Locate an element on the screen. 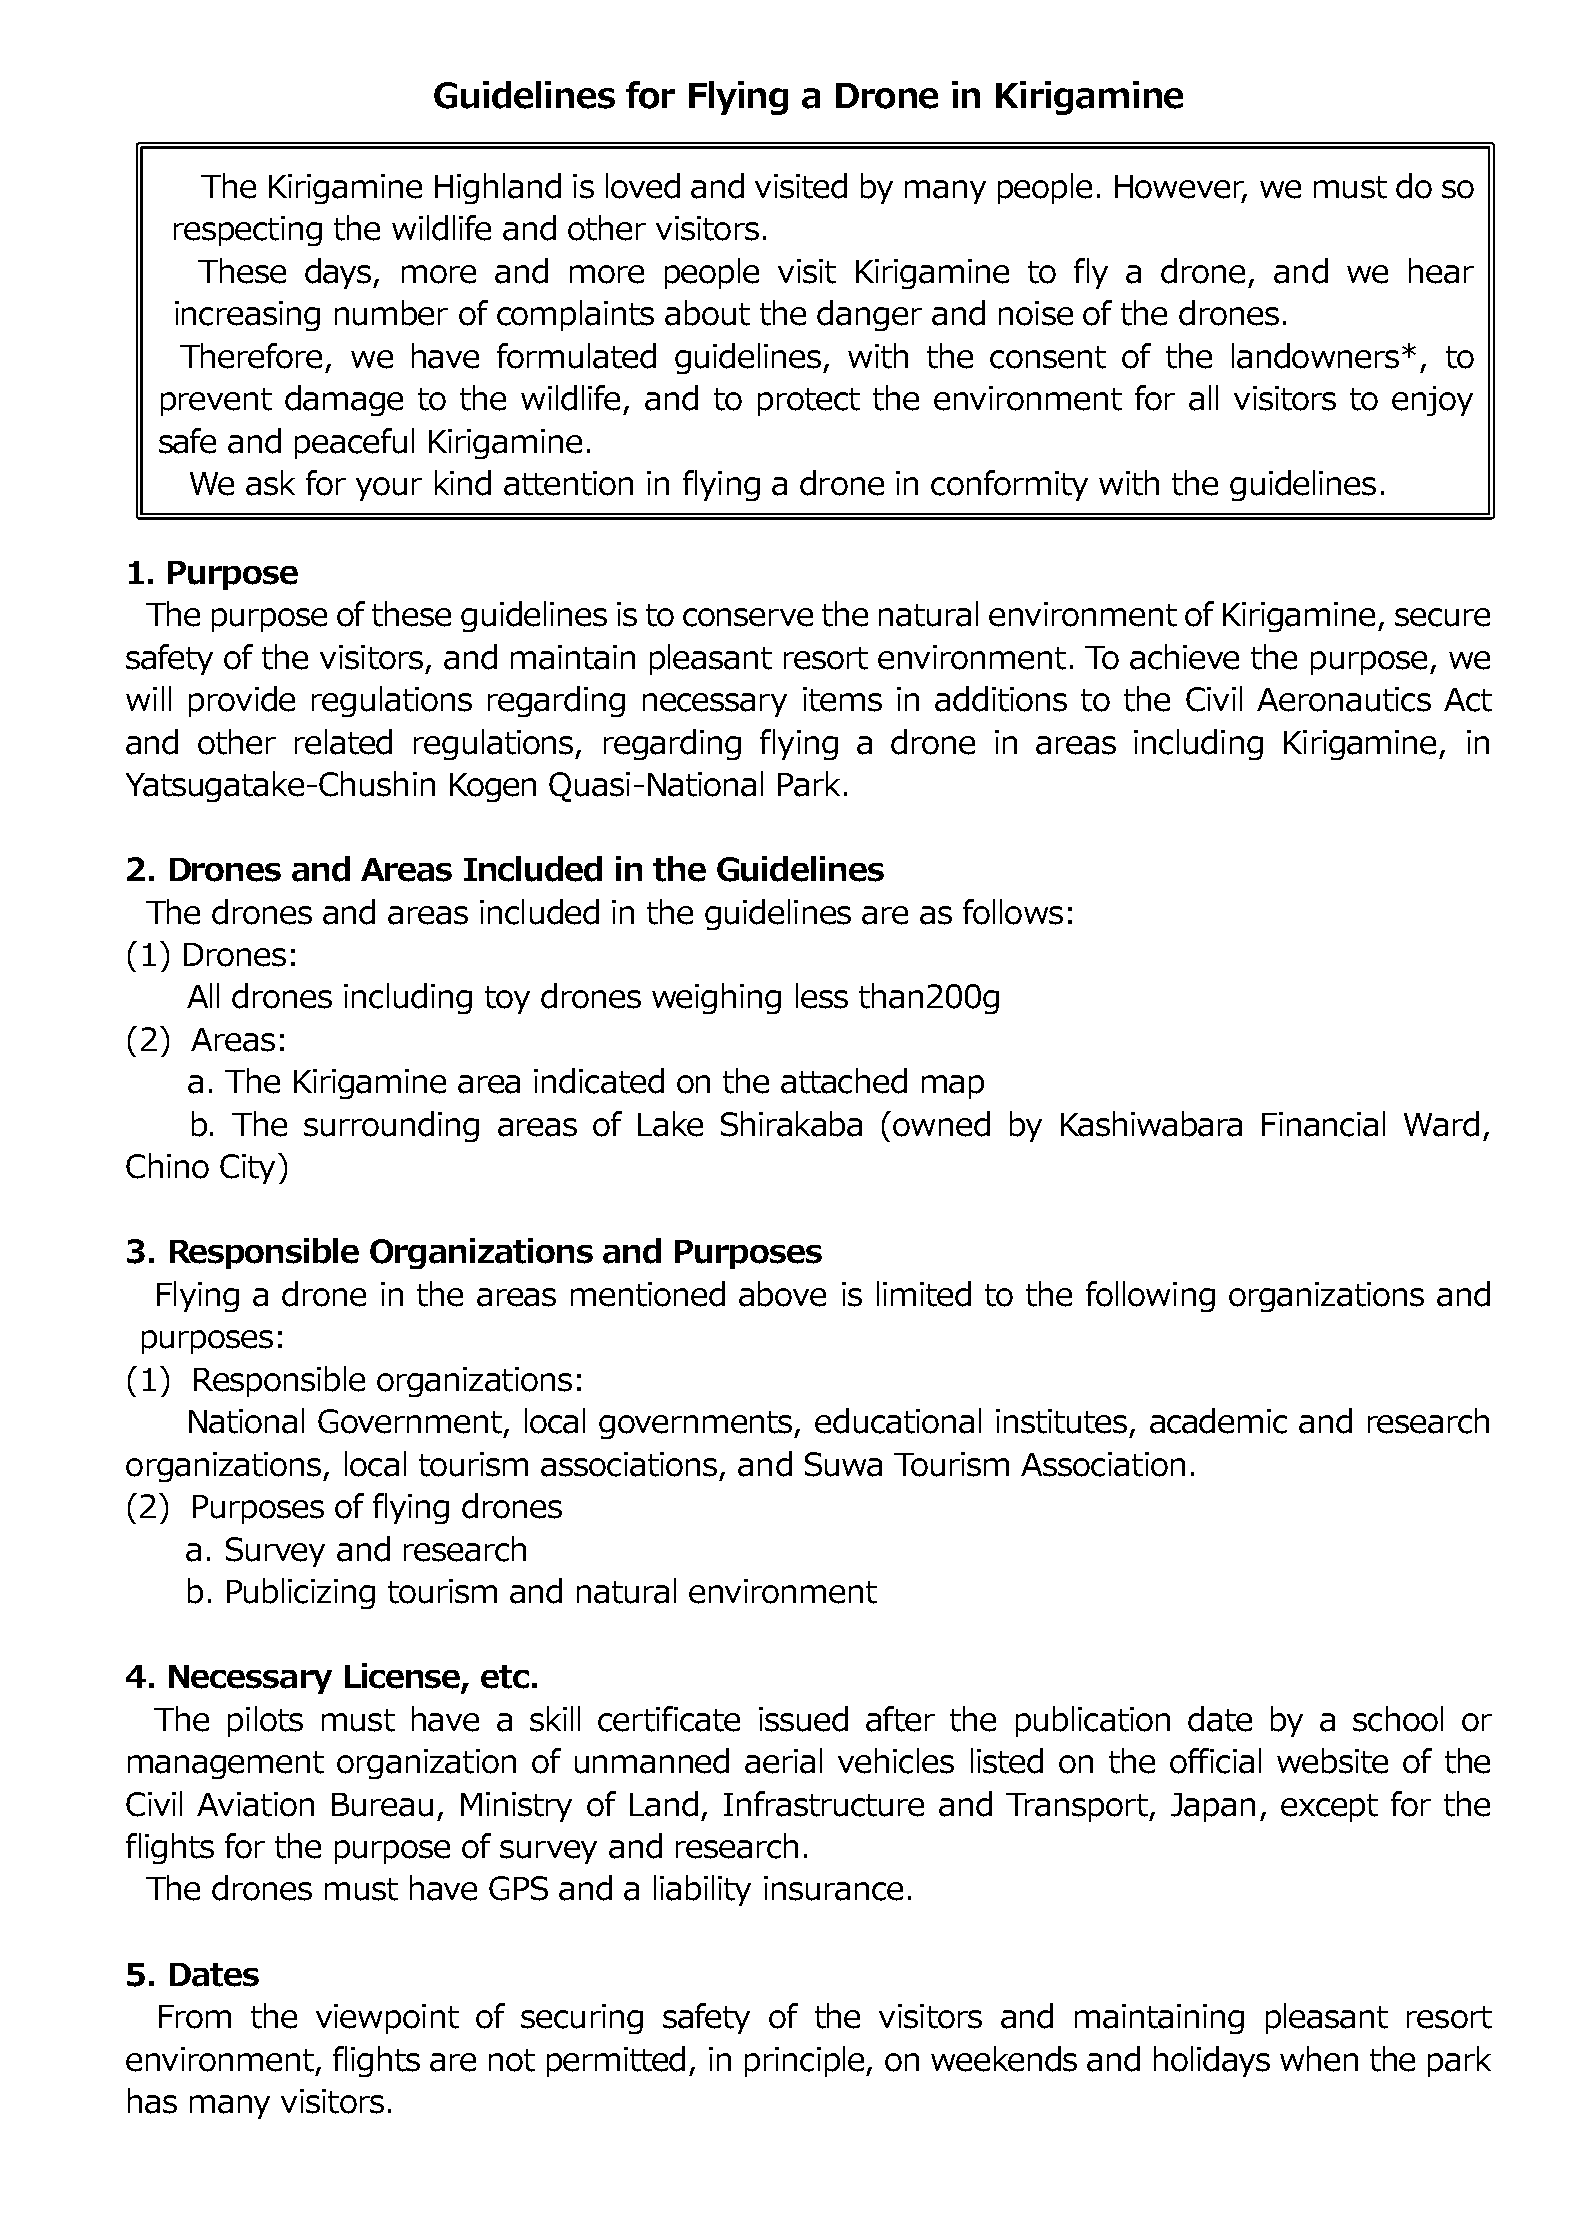  Financial is located at coordinates (1323, 1124).
